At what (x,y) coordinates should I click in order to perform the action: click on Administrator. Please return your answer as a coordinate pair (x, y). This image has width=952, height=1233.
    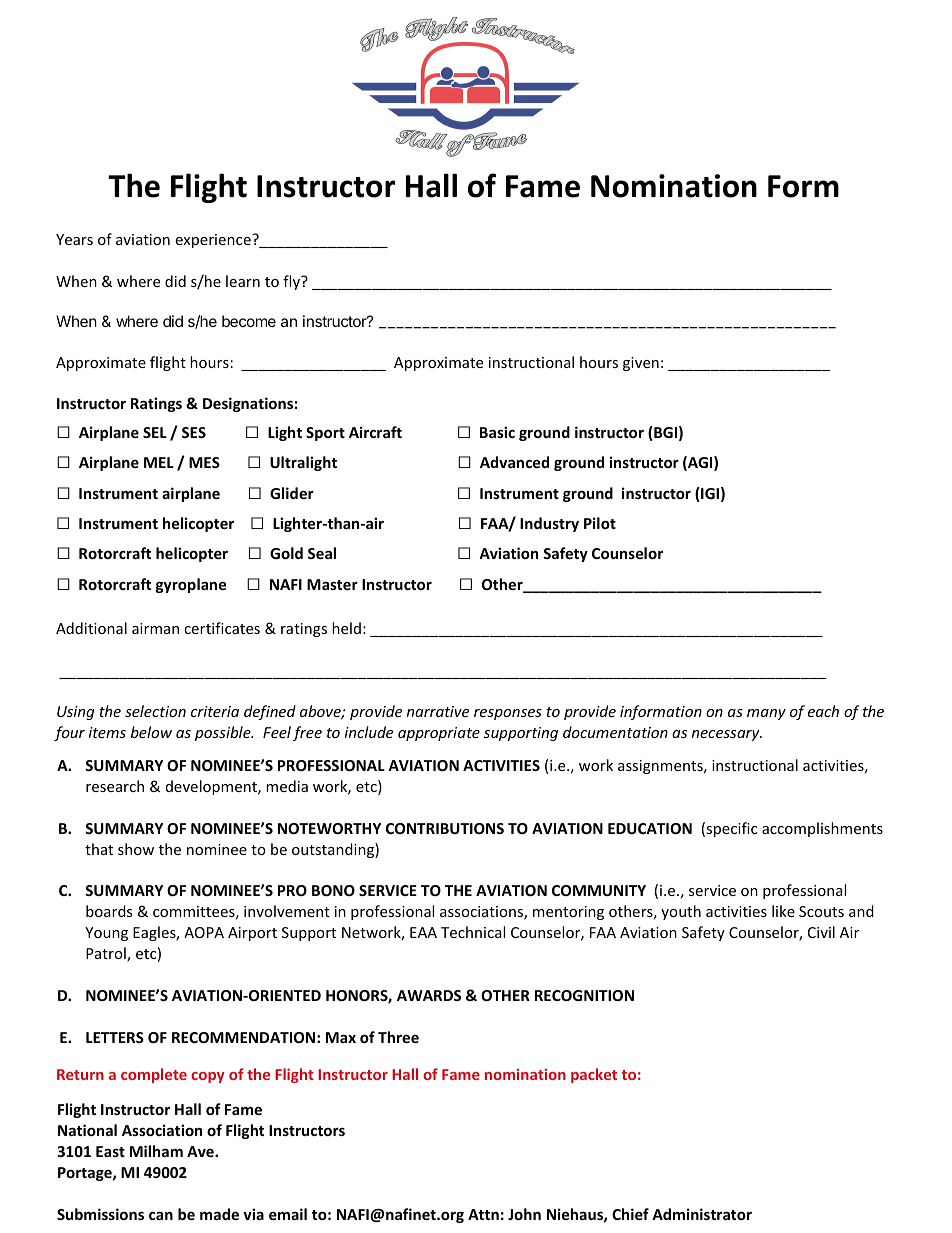
    Looking at the image, I should click on (702, 1214).
